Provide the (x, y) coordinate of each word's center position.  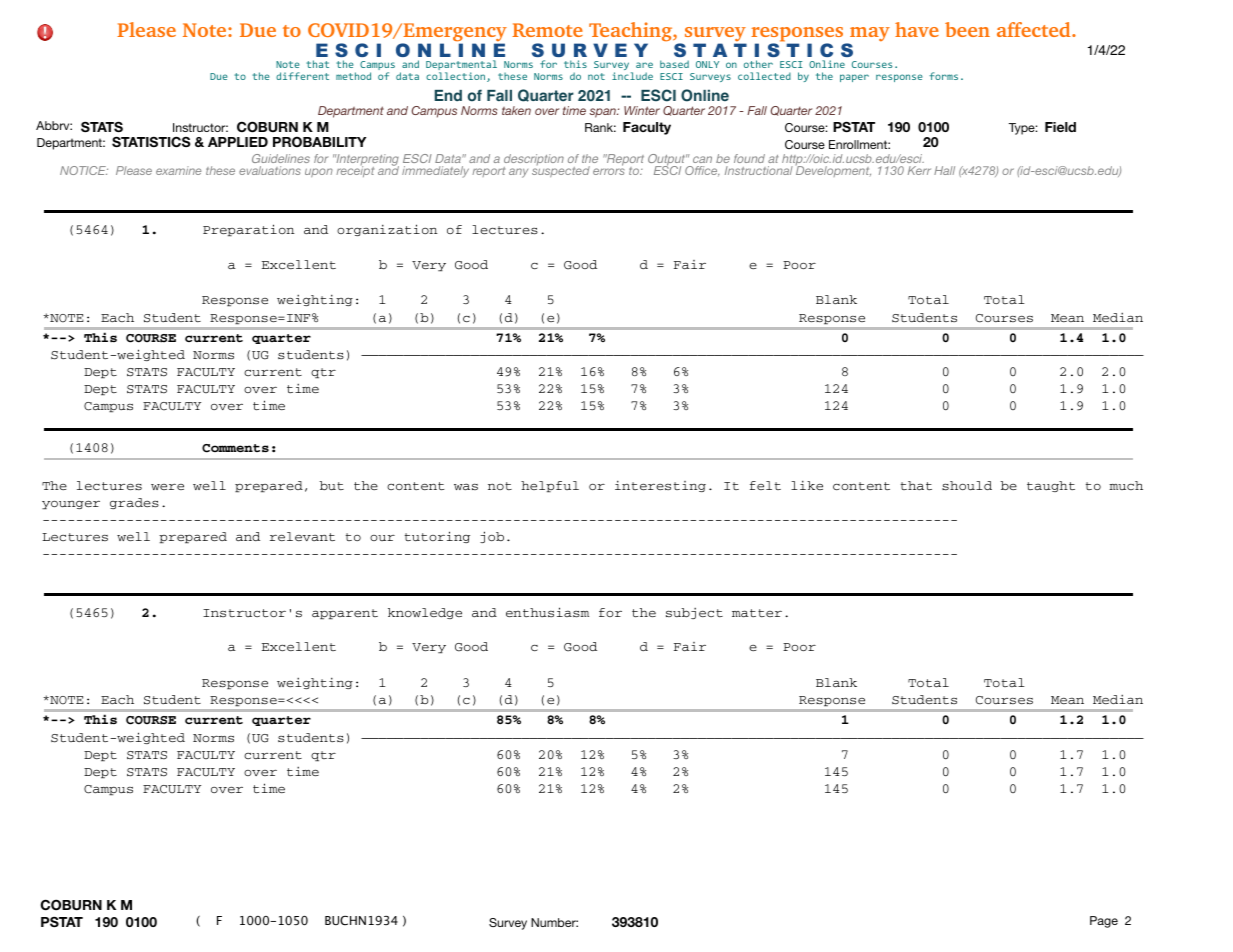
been (967, 29)
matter (757, 613)
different (302, 76)
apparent (345, 614)
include (632, 76)
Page (1104, 922)
